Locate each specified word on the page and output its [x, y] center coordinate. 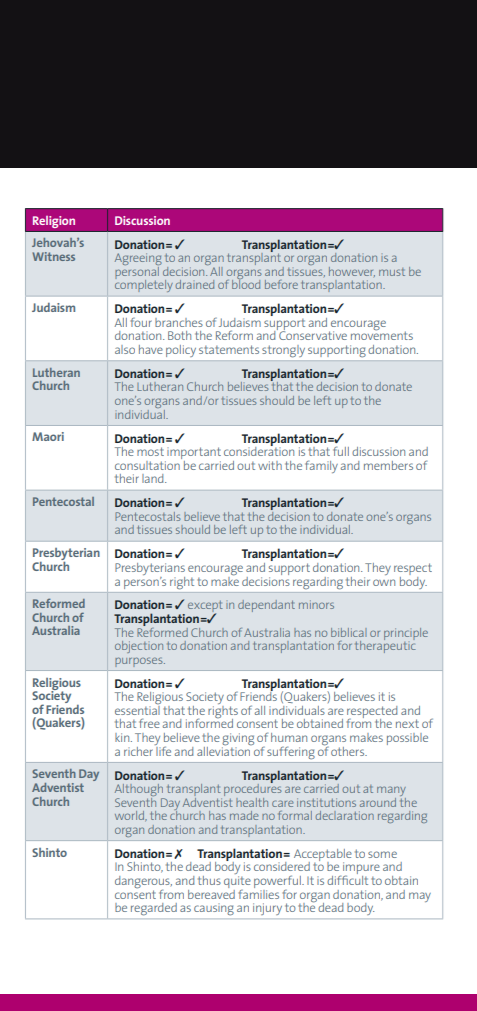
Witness [53, 256]
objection [139, 647]
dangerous [143, 883]
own [384, 582]
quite [237, 883]
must [392, 272]
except [205, 608]
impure [361, 869]
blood [246, 283]
